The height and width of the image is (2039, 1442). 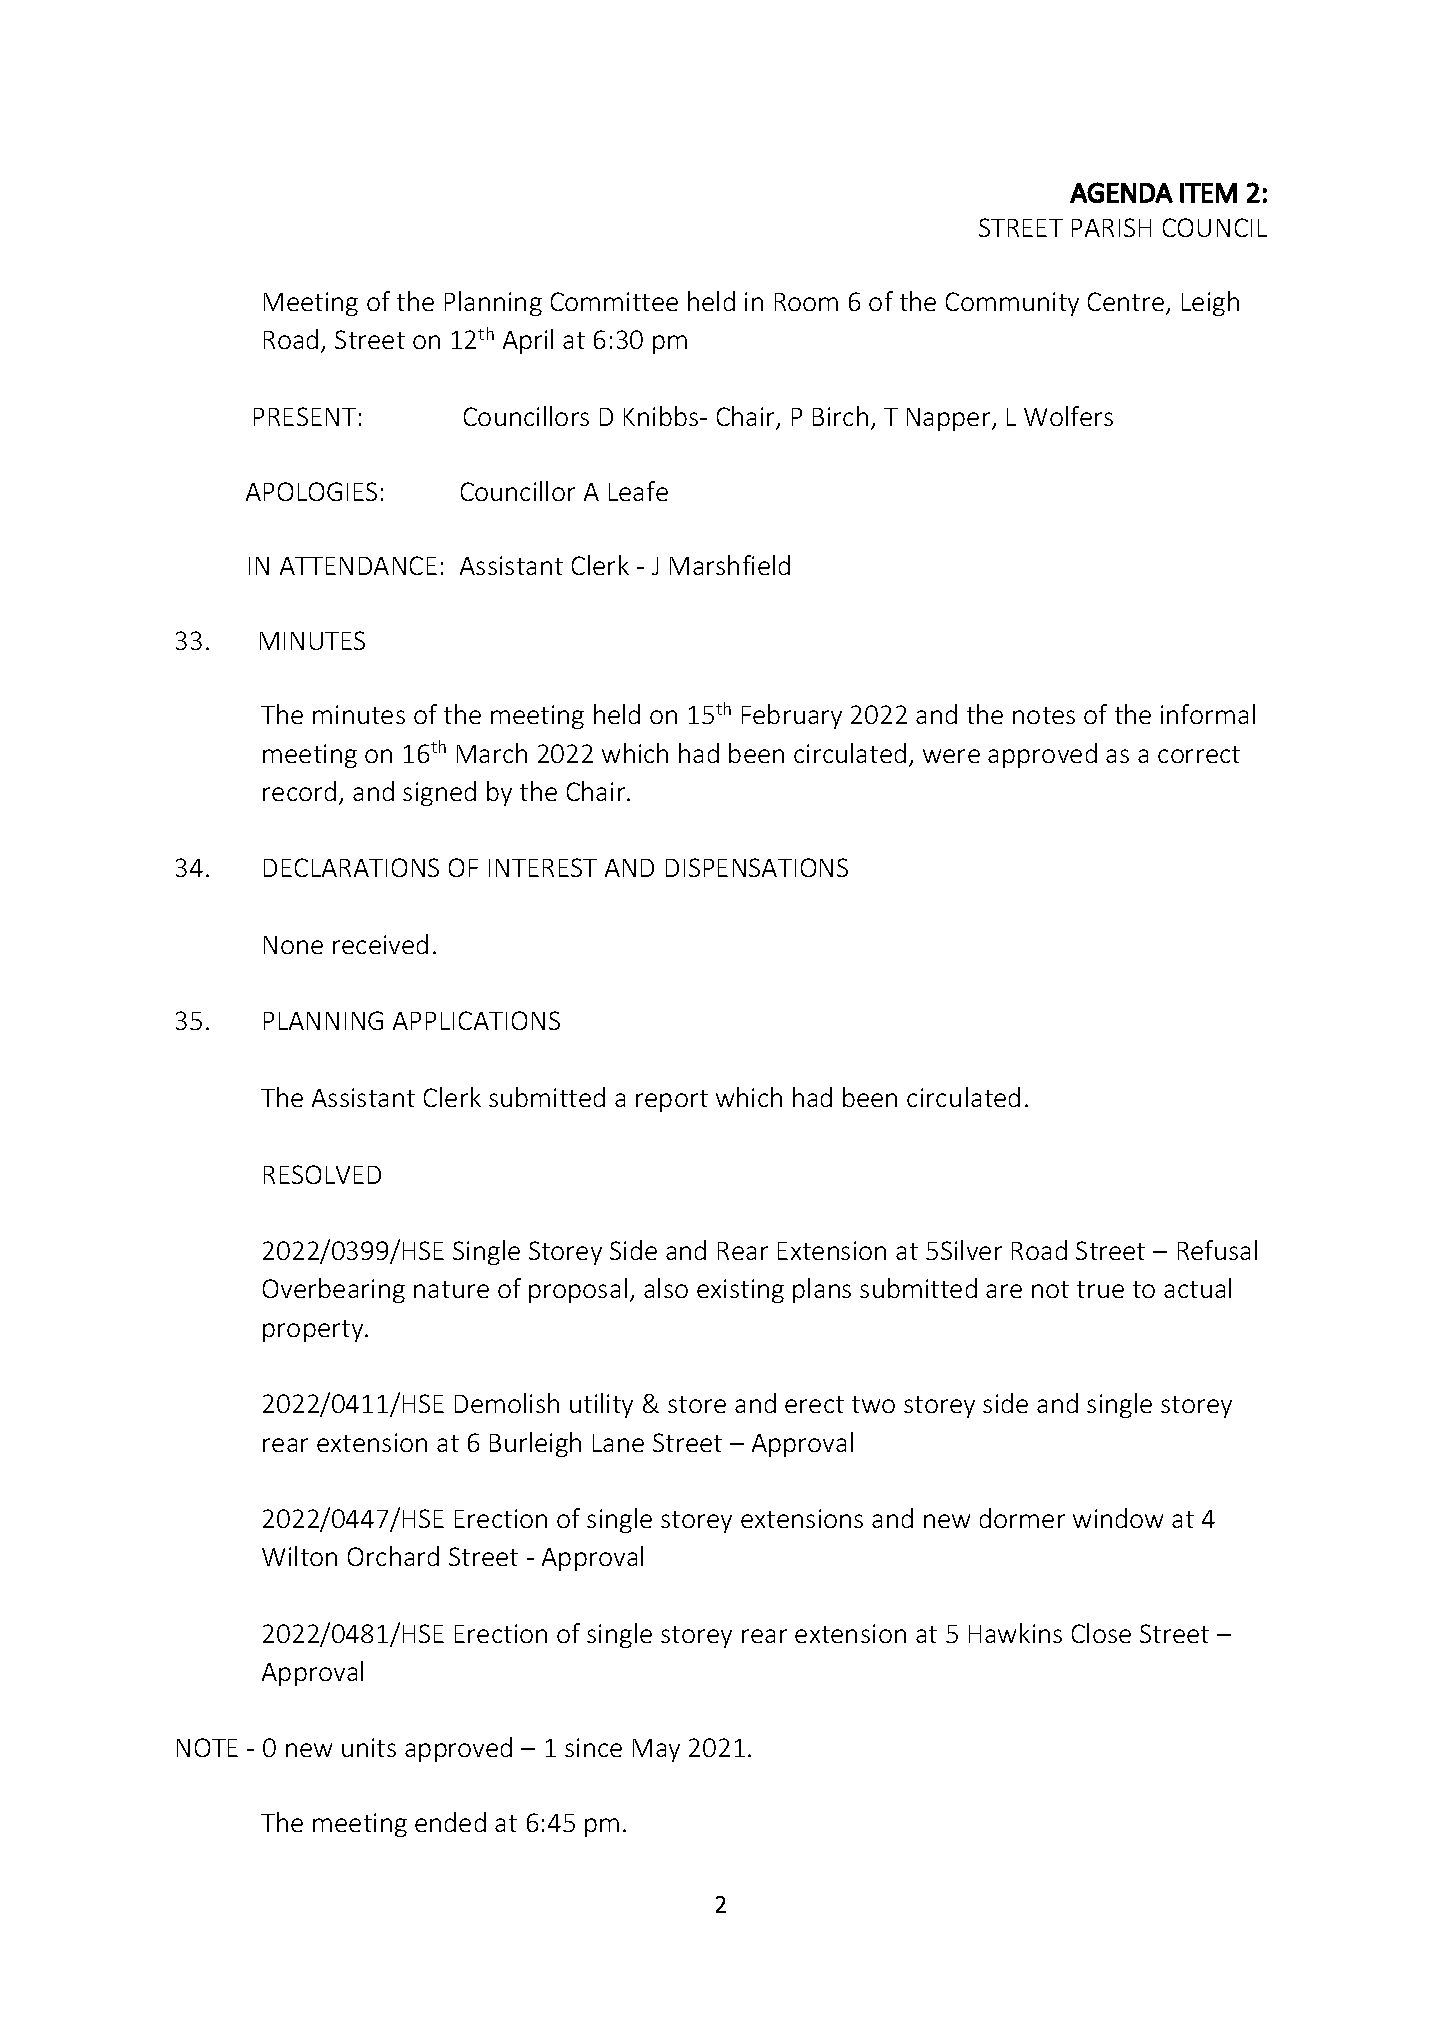 I want to click on Demolish, so click(x=507, y=1403).
